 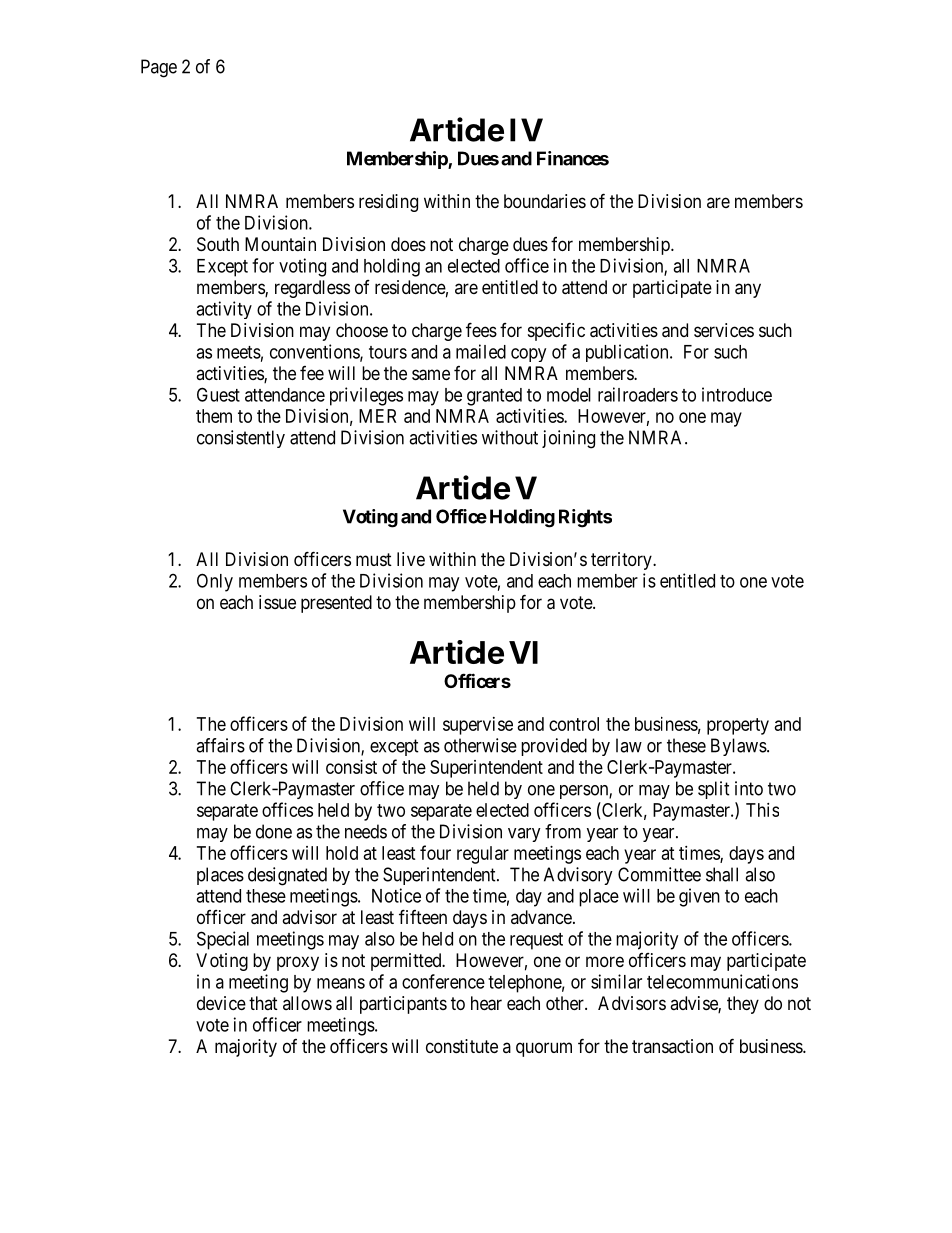 What do you see at coordinates (738, 726) in the image?
I see `property` at bounding box center [738, 726].
